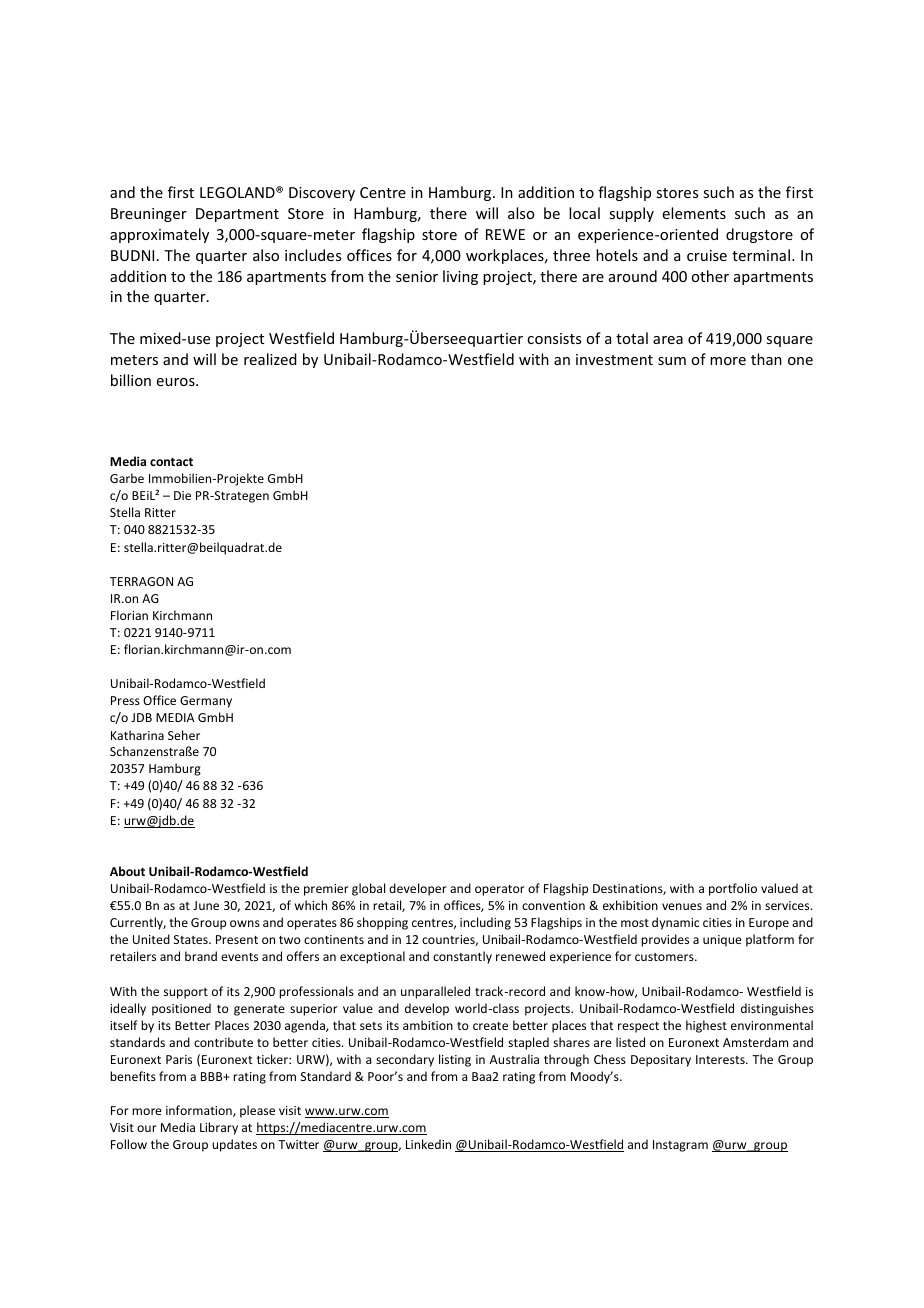 This page has height=1308, width=924. What do you see at coordinates (200, 1111) in the page?
I see `information` at bounding box center [200, 1111].
